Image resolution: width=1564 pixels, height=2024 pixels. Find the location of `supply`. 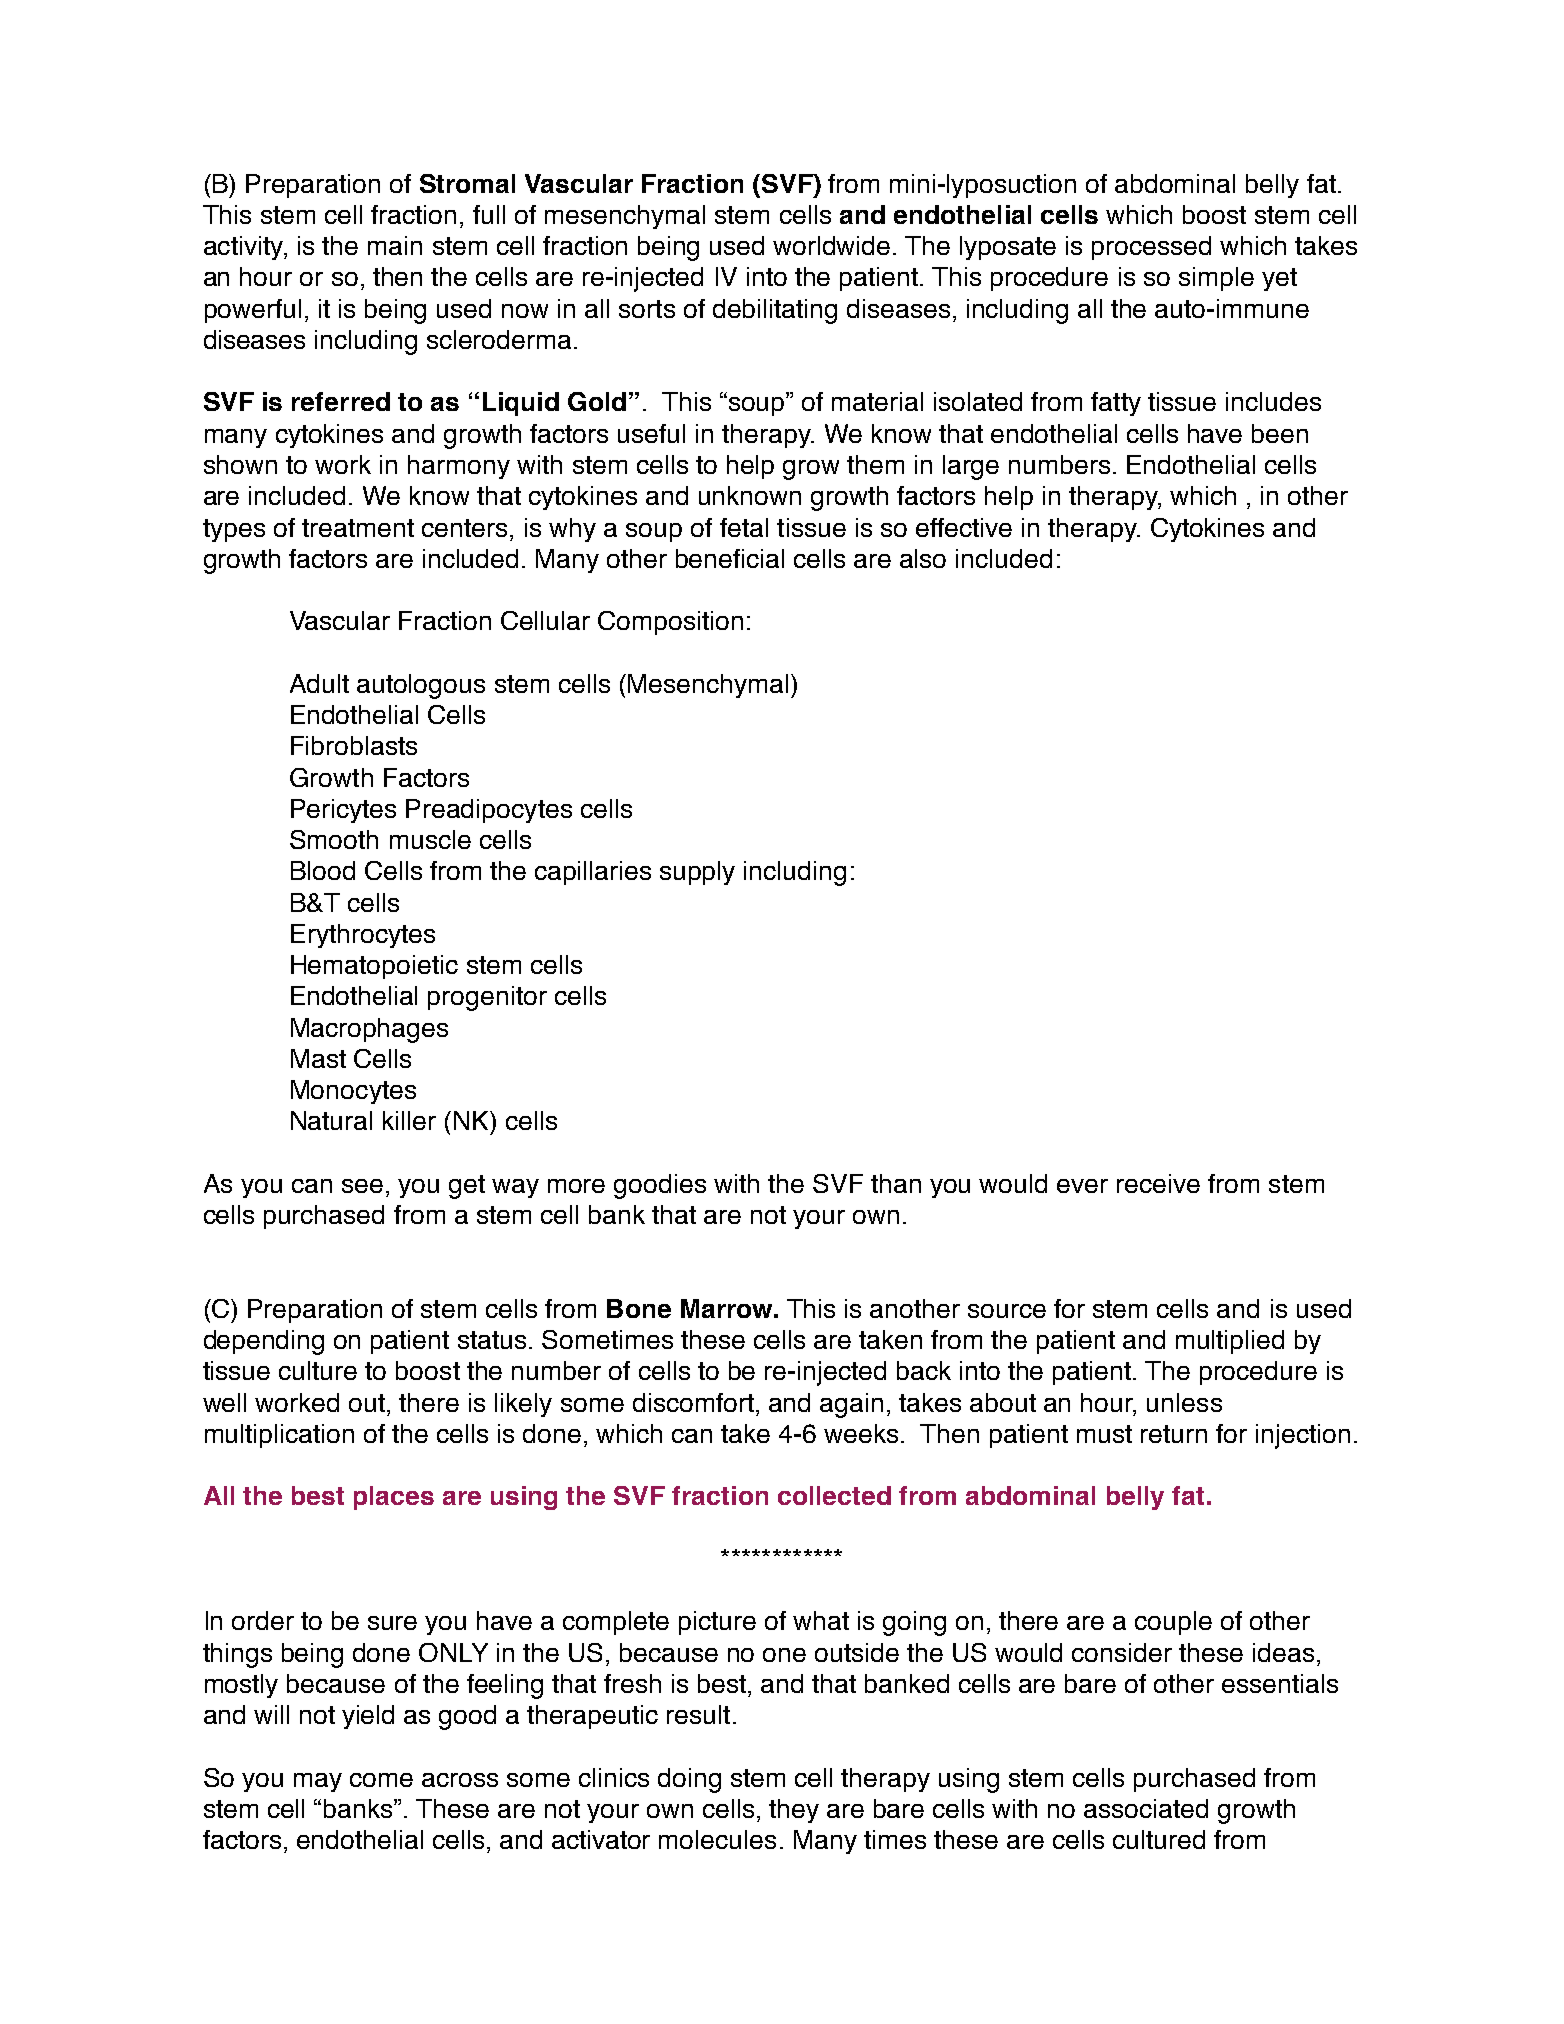

supply is located at coordinates (697, 873).
